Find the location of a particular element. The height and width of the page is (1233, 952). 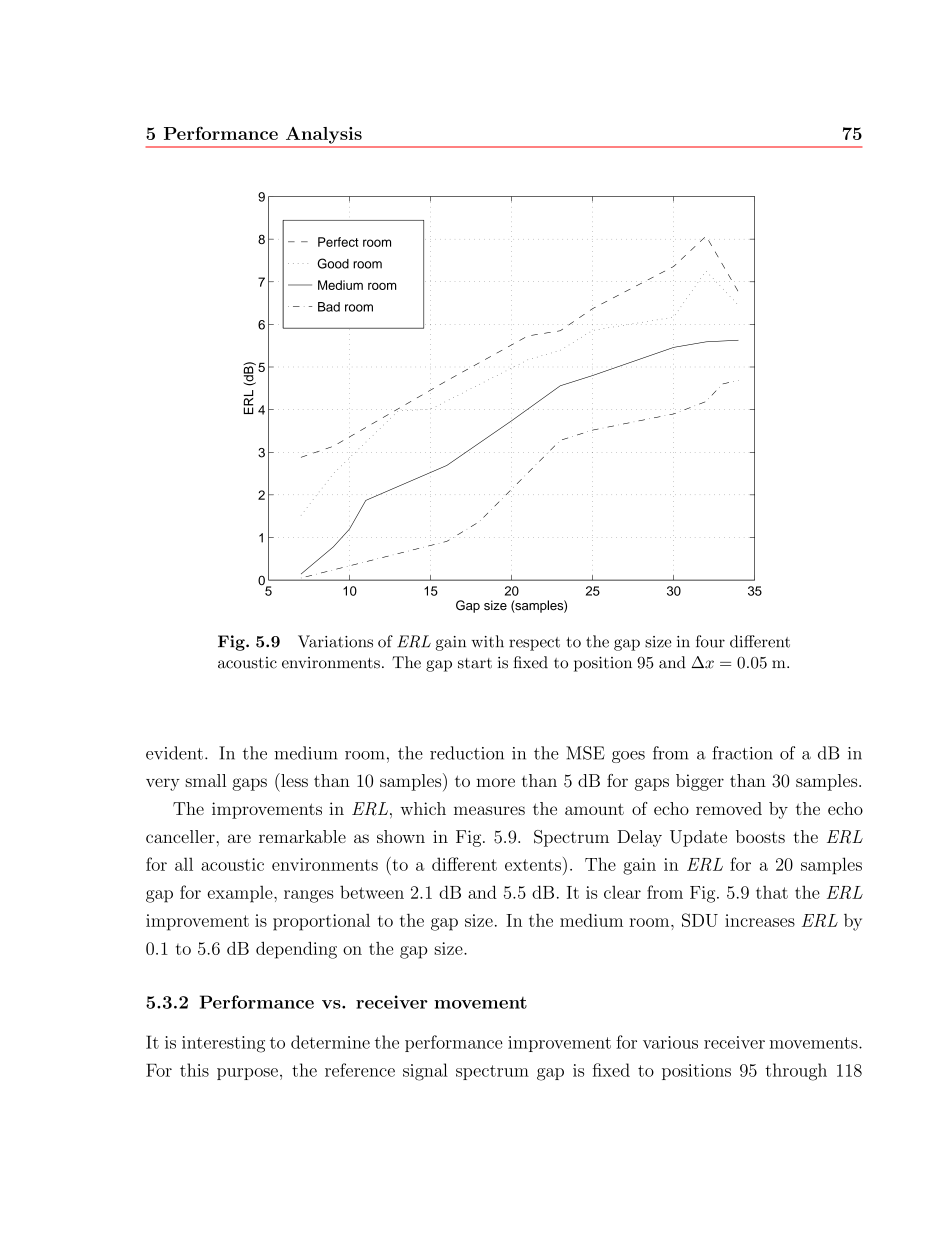

fraction is located at coordinates (742, 753).
